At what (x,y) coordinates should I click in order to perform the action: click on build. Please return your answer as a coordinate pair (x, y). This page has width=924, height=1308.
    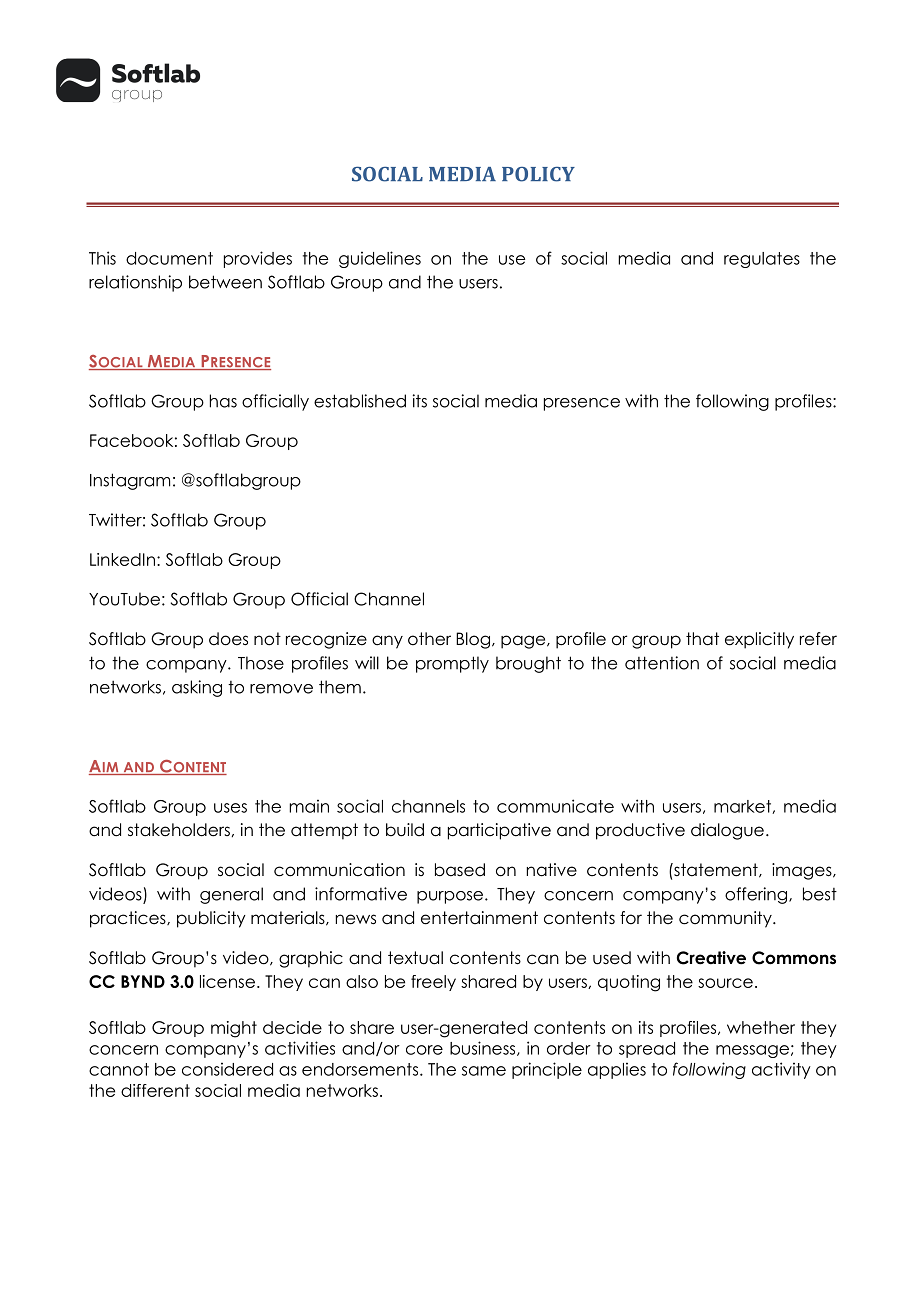
    Looking at the image, I should click on (405, 830).
